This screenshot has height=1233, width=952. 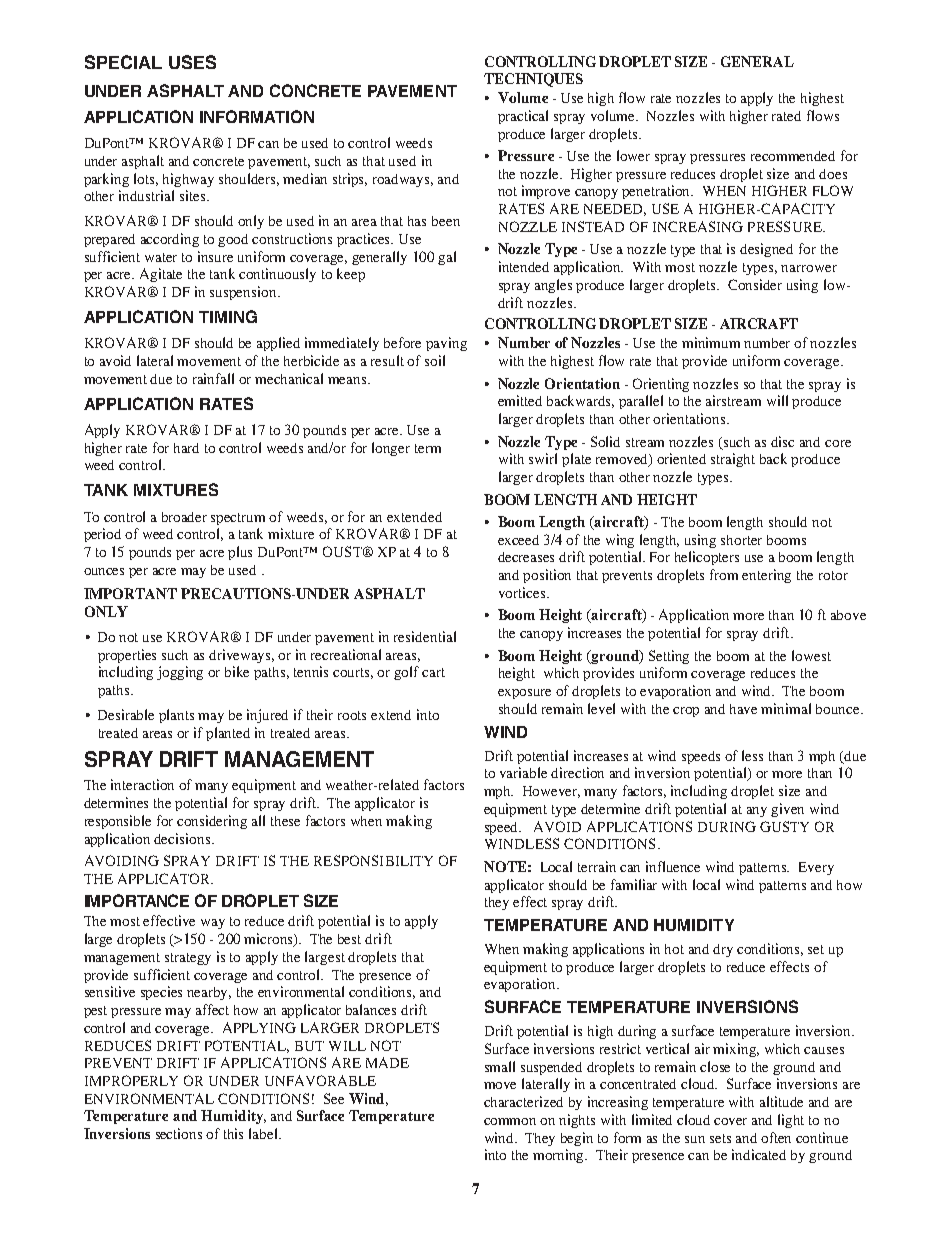 What do you see at coordinates (793, 156) in the screenshot?
I see `recommended` at bounding box center [793, 156].
